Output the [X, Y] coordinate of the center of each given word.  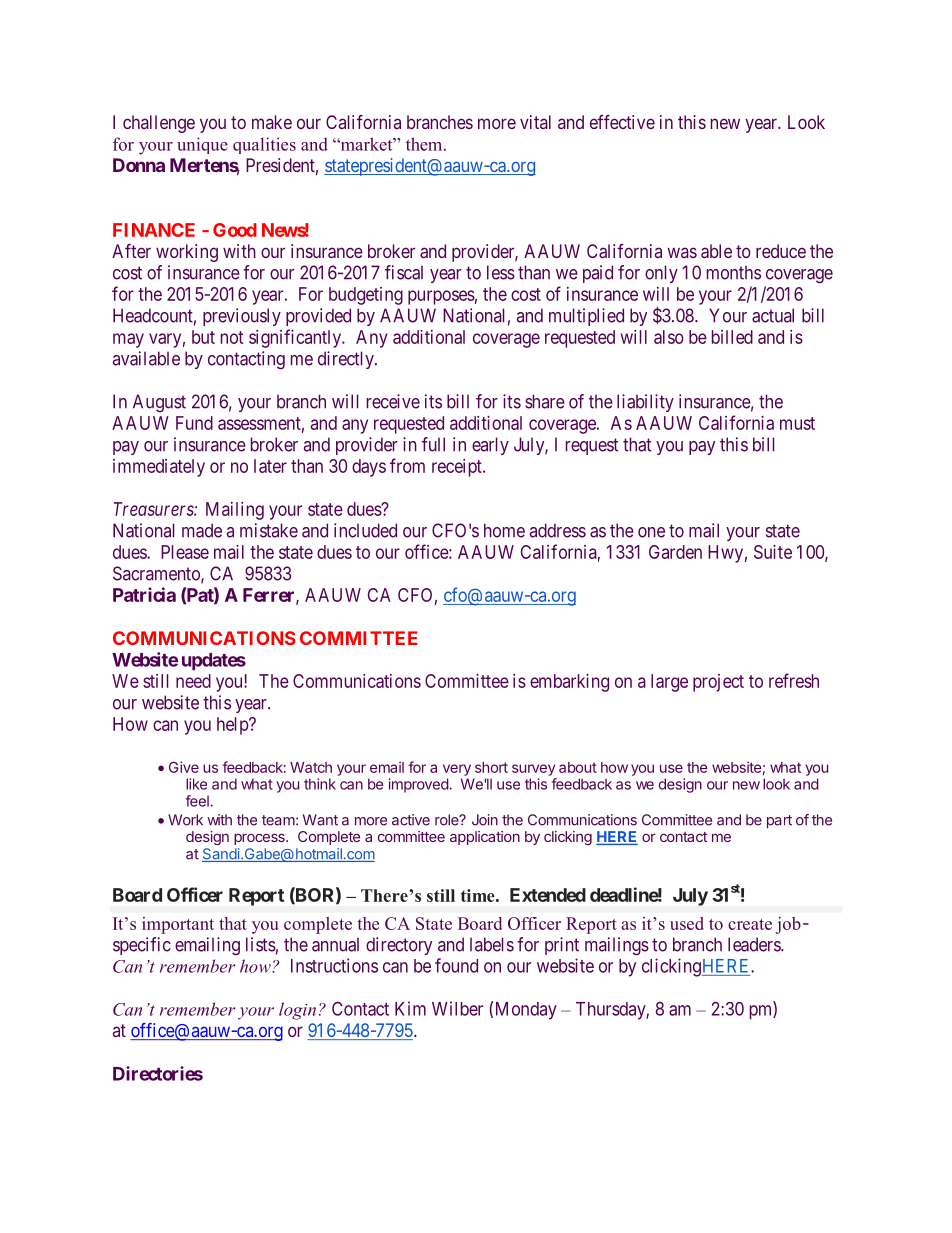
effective [622, 122]
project [718, 683]
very [457, 770]
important [178, 925]
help [233, 726]
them [425, 144]
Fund [194, 423]
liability [645, 403]
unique [202, 145]
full [433, 444]
